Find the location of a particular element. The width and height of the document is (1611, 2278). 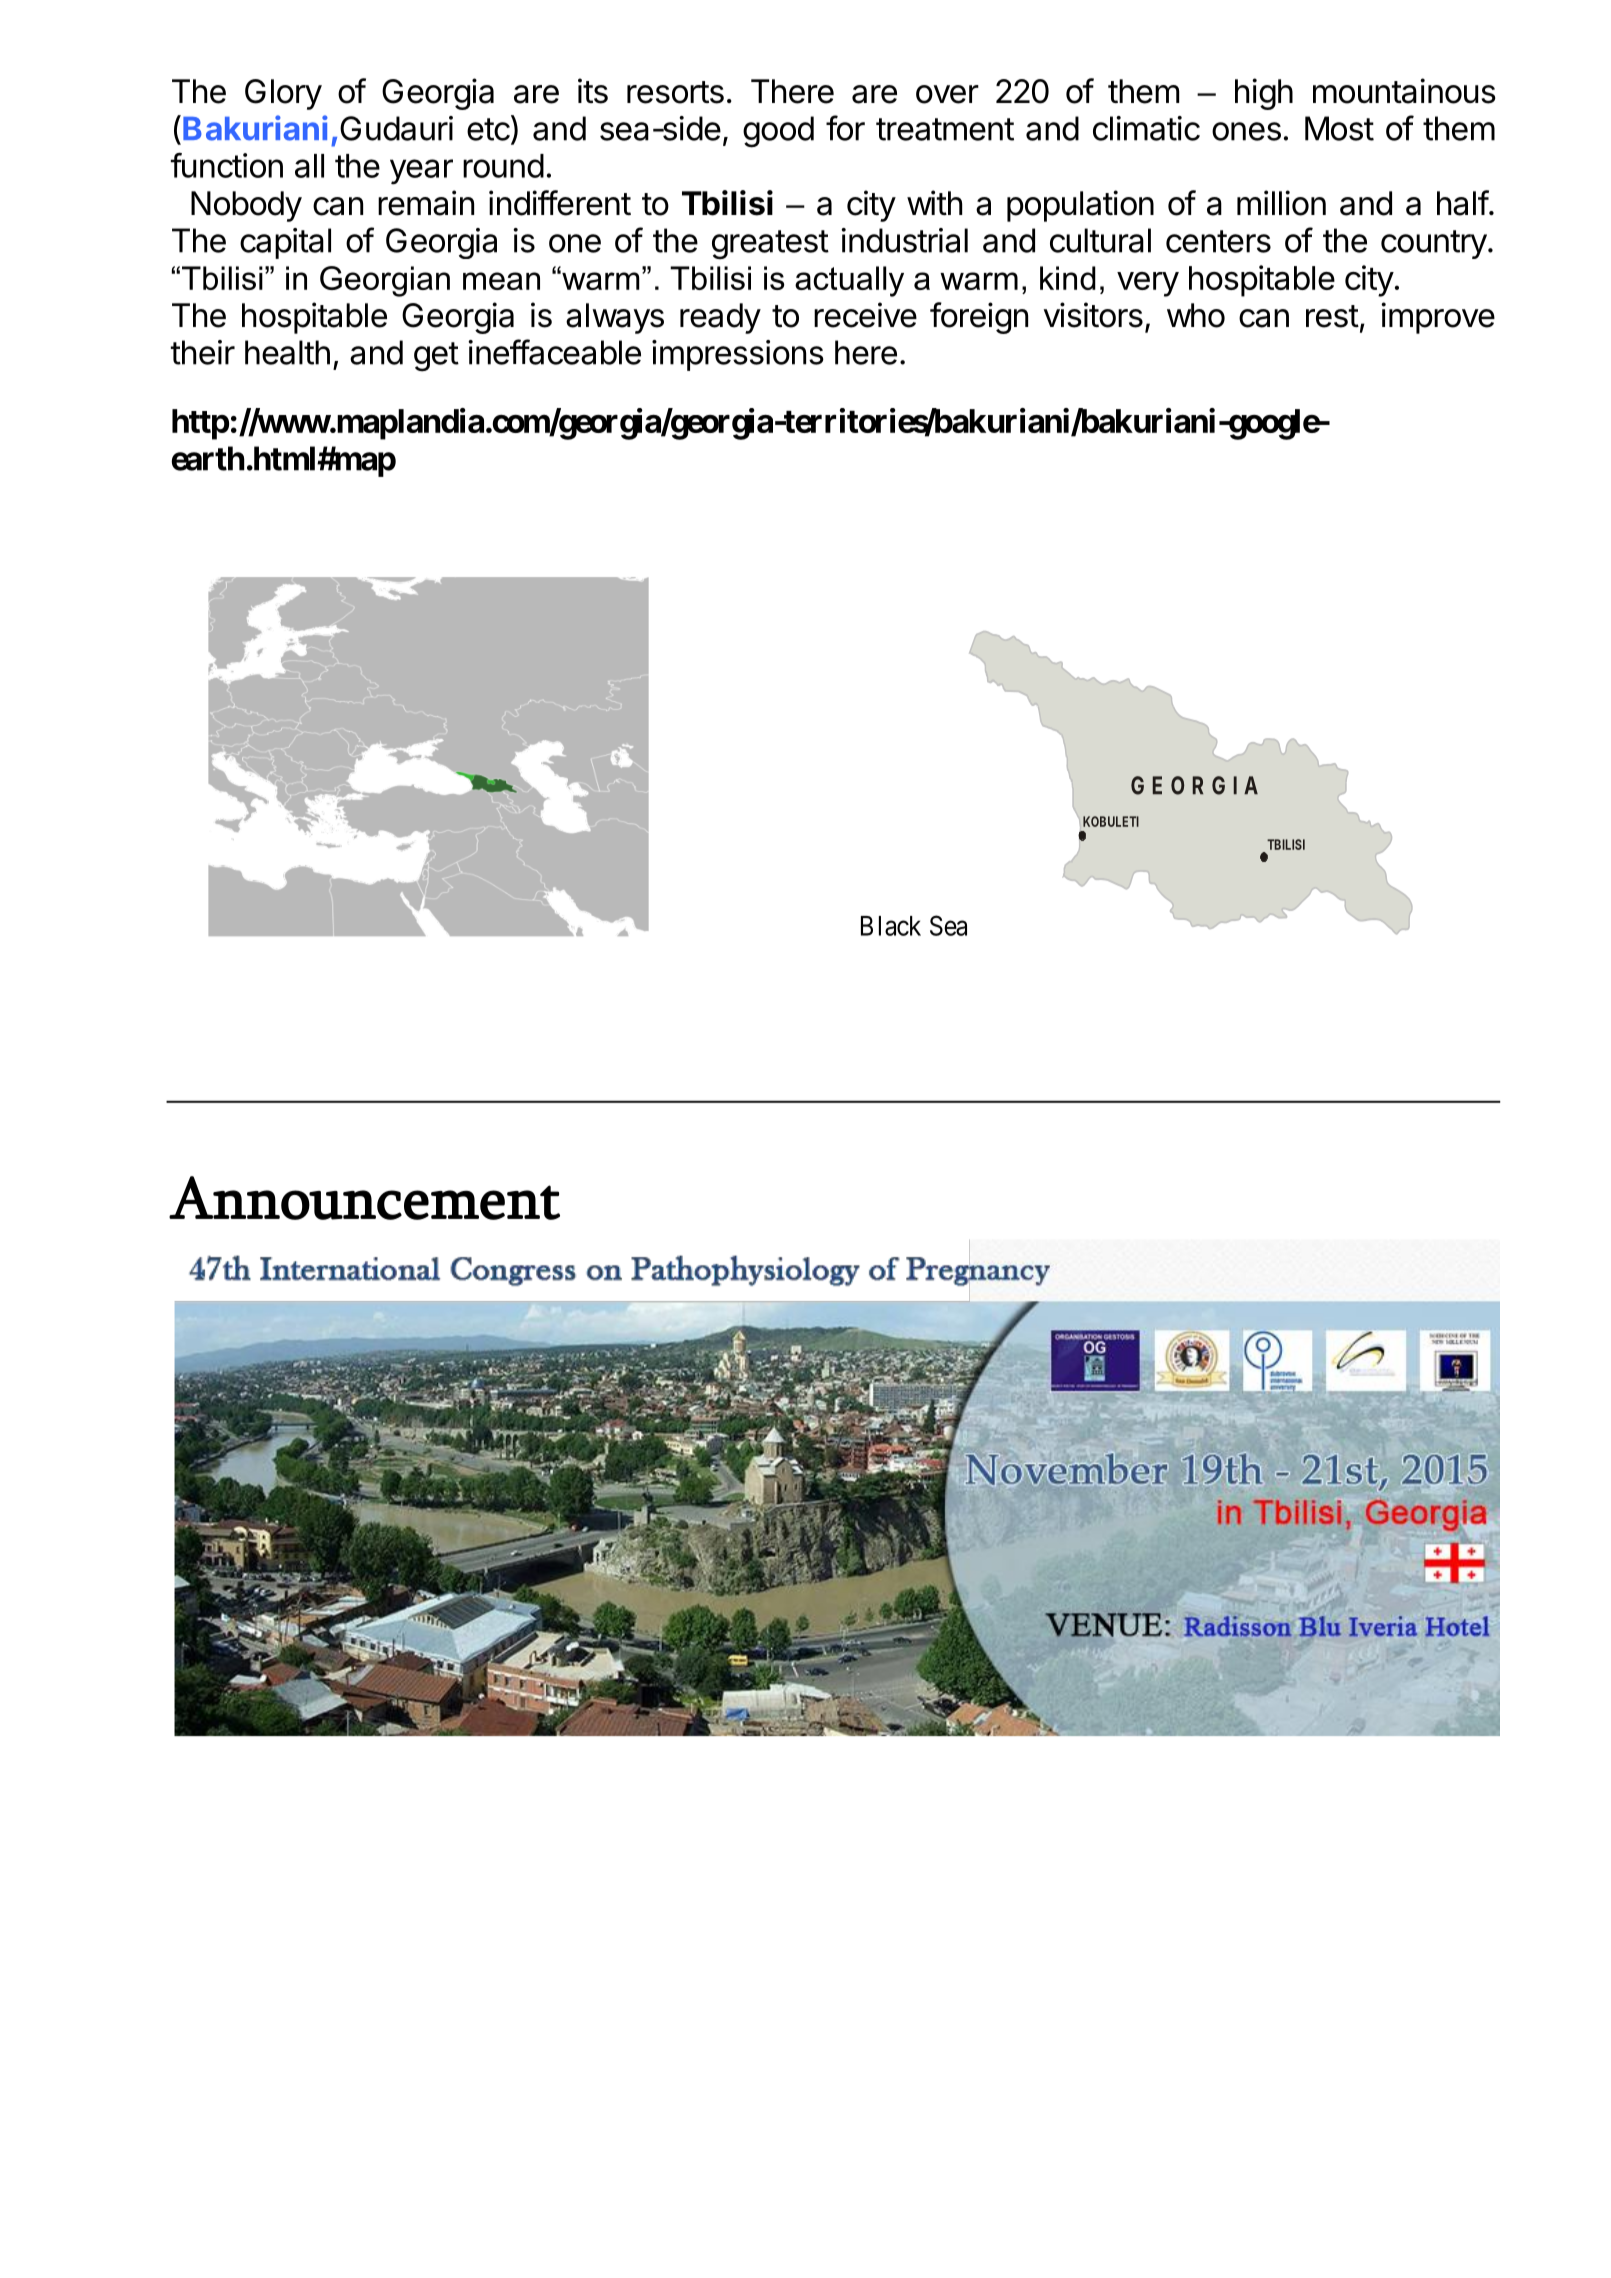

health is located at coordinates (287, 352).
